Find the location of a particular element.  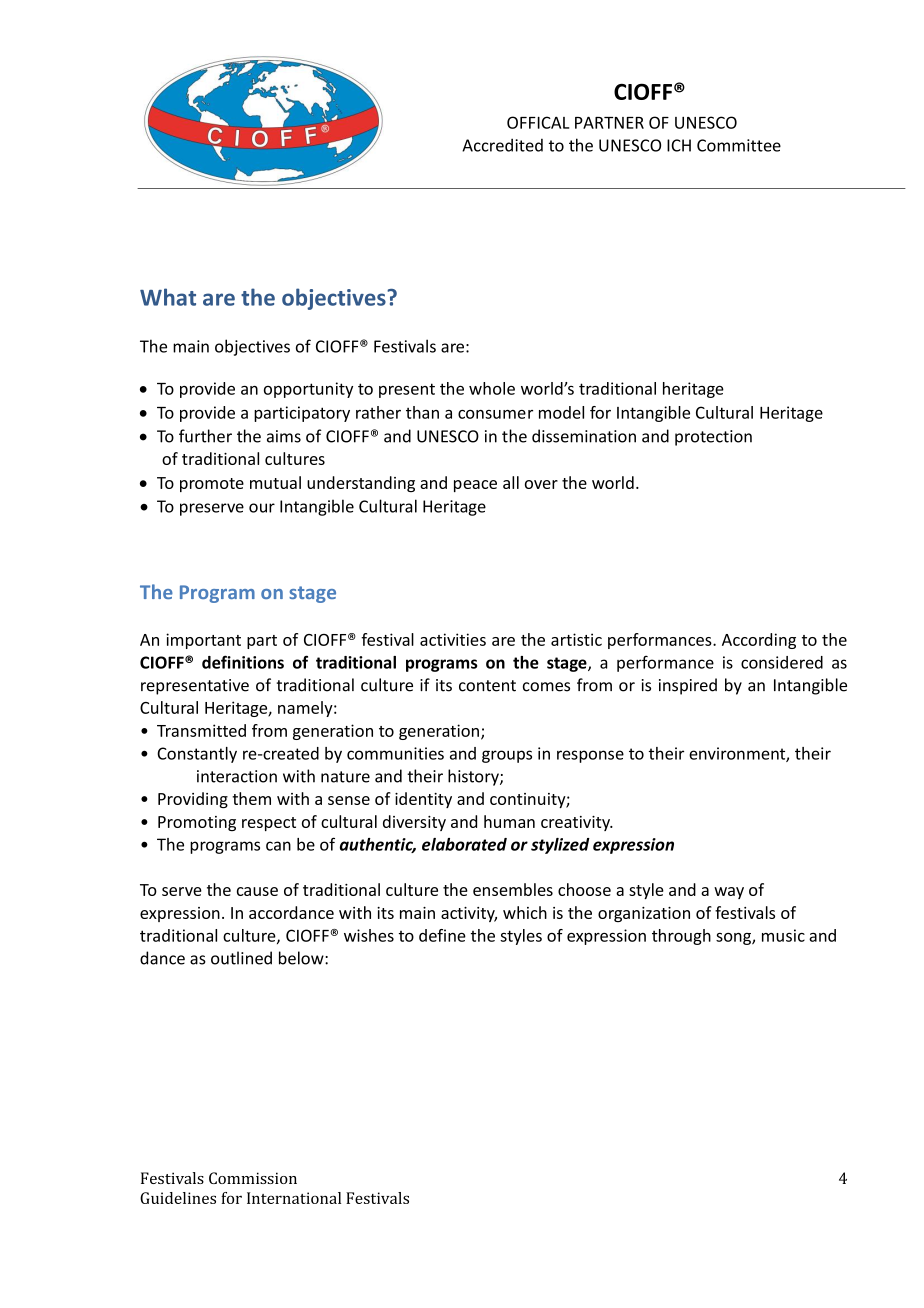

content is located at coordinates (487, 686).
